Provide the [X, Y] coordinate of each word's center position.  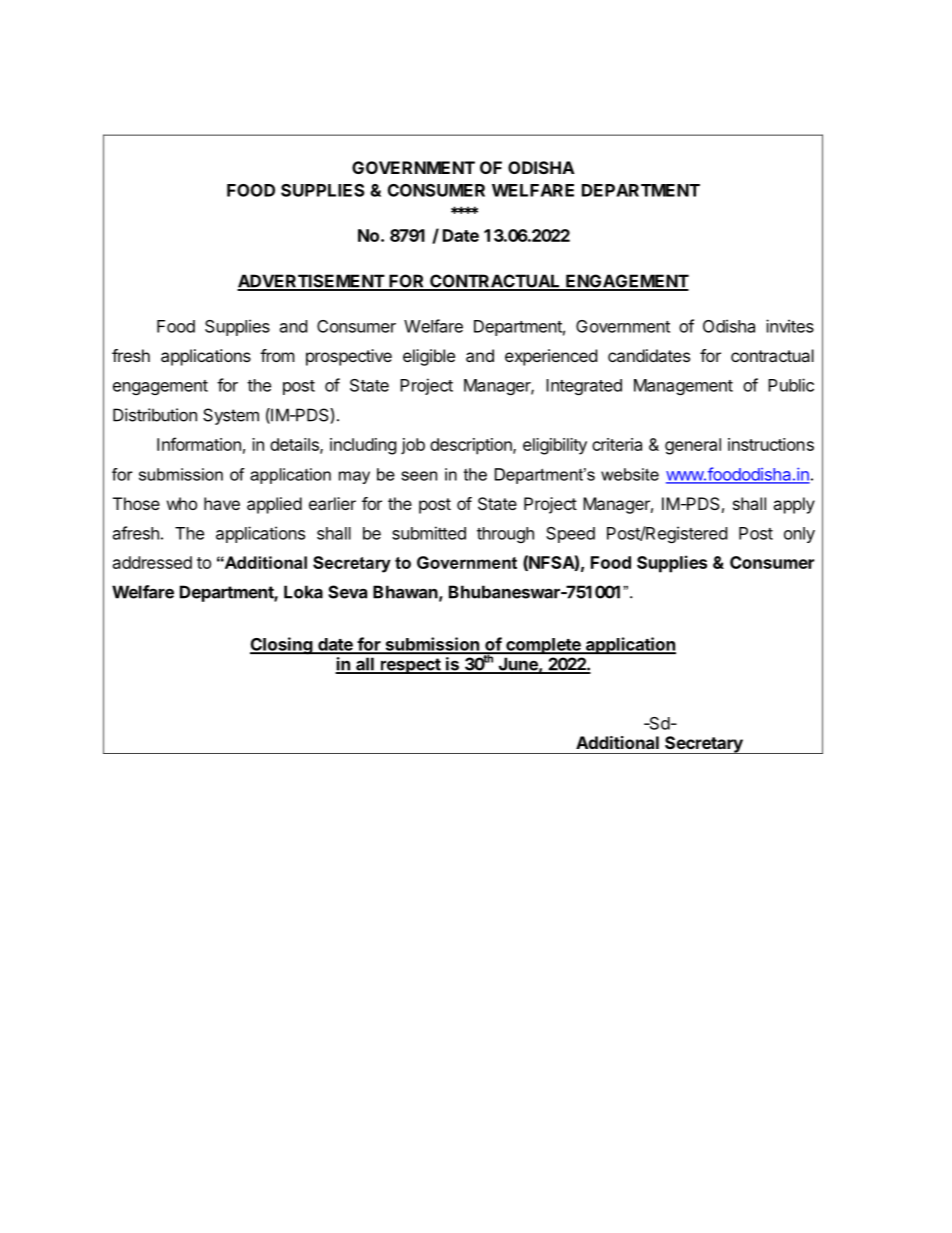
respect [410, 666]
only [799, 535]
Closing [282, 646]
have [222, 503]
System [231, 416]
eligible [429, 357]
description [472, 446]
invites [790, 326]
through [505, 535]
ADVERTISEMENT [311, 282]
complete [543, 646]
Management [683, 387]
